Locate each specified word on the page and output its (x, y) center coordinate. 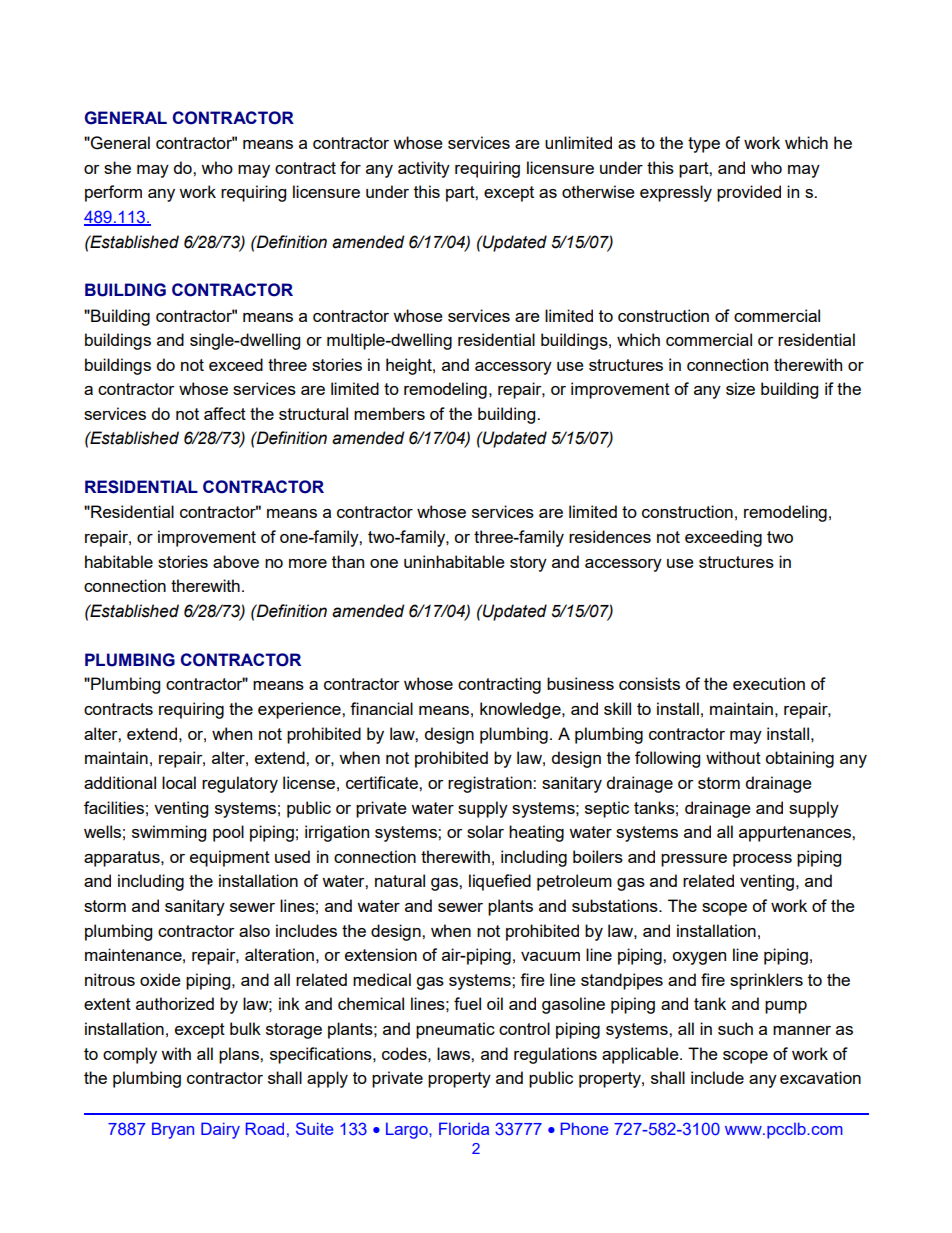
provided (749, 193)
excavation (820, 1077)
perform (113, 193)
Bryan (173, 1130)
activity (424, 169)
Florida (464, 1128)
